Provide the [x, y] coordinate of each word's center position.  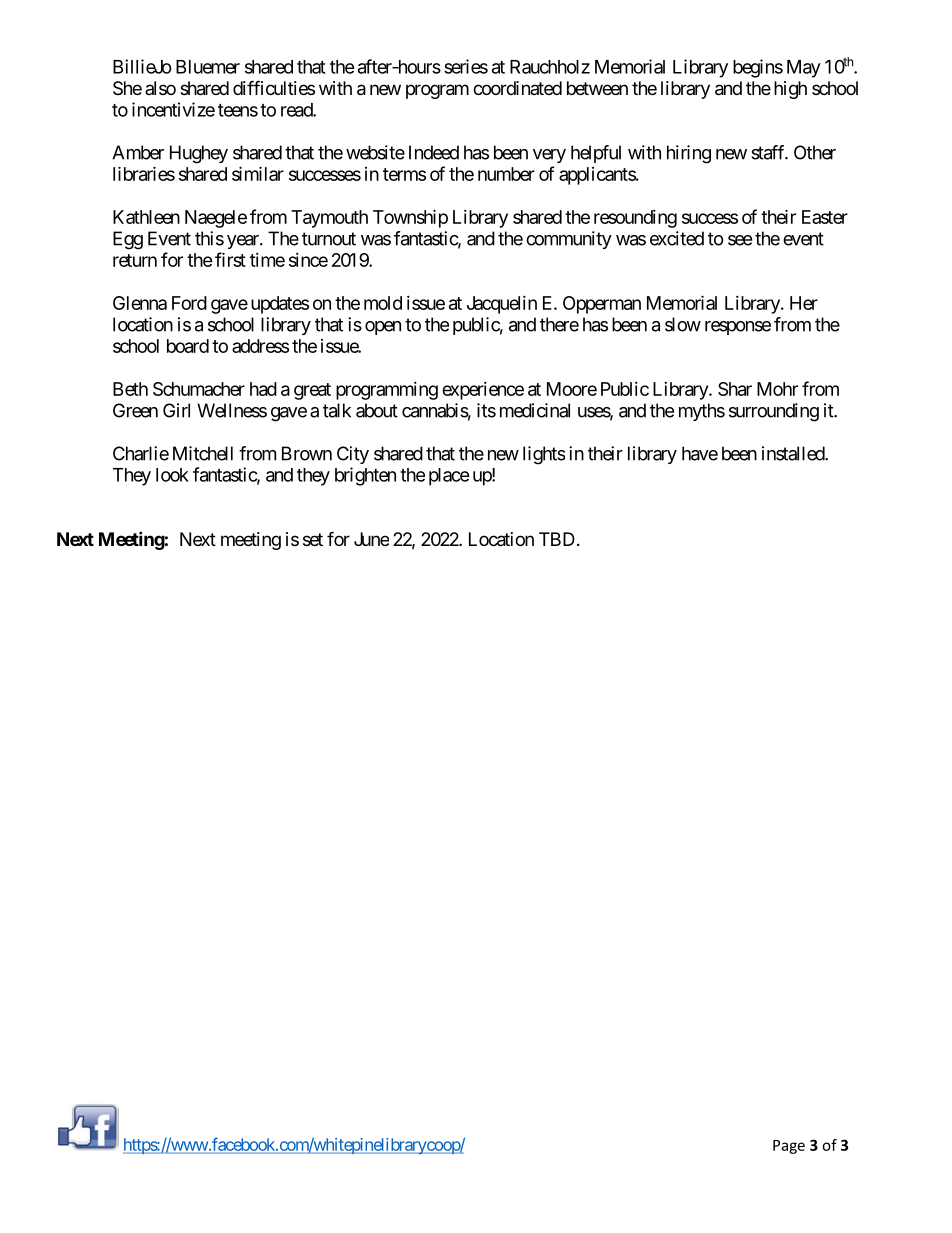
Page [789, 1147]
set [313, 539]
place [449, 477]
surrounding [774, 412]
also [160, 88]
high [790, 90]
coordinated [517, 88]
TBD [557, 539]
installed [794, 453]
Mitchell [203, 453]
